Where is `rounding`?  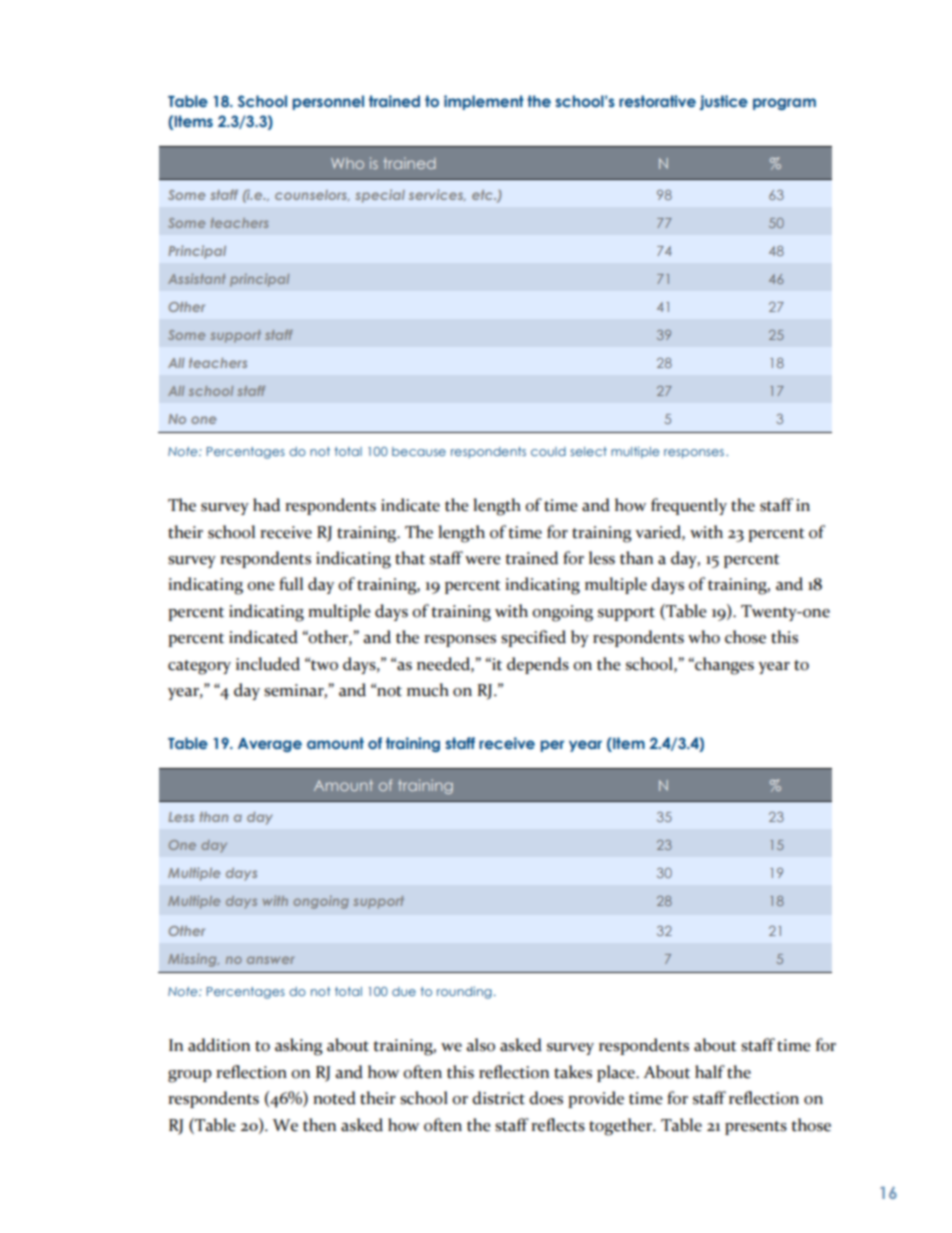
rounding is located at coordinates (464, 992).
